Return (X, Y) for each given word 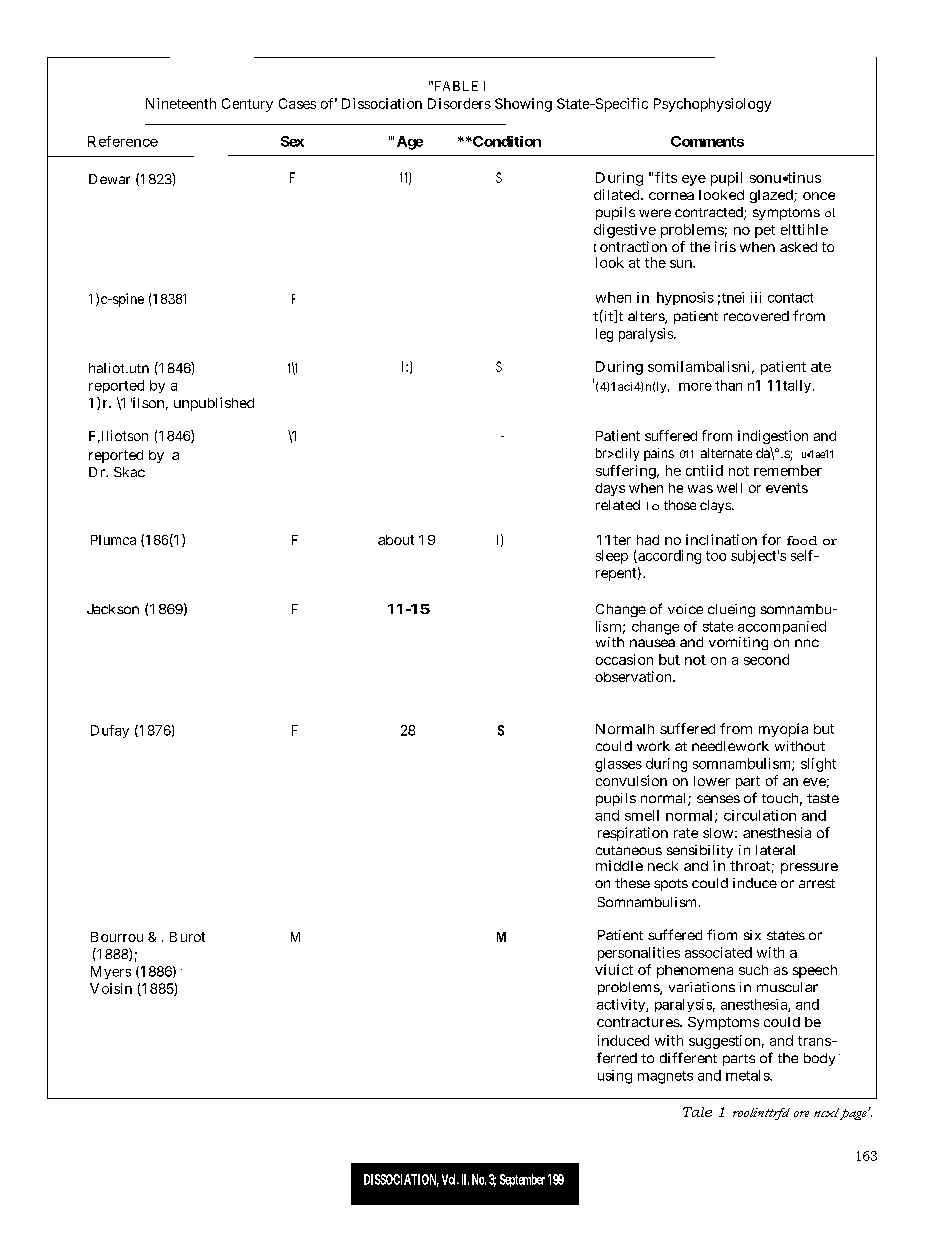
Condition (506, 141)
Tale (697, 1112)
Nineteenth (181, 103)
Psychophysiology (712, 105)
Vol (450, 1179)
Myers (111, 972)
